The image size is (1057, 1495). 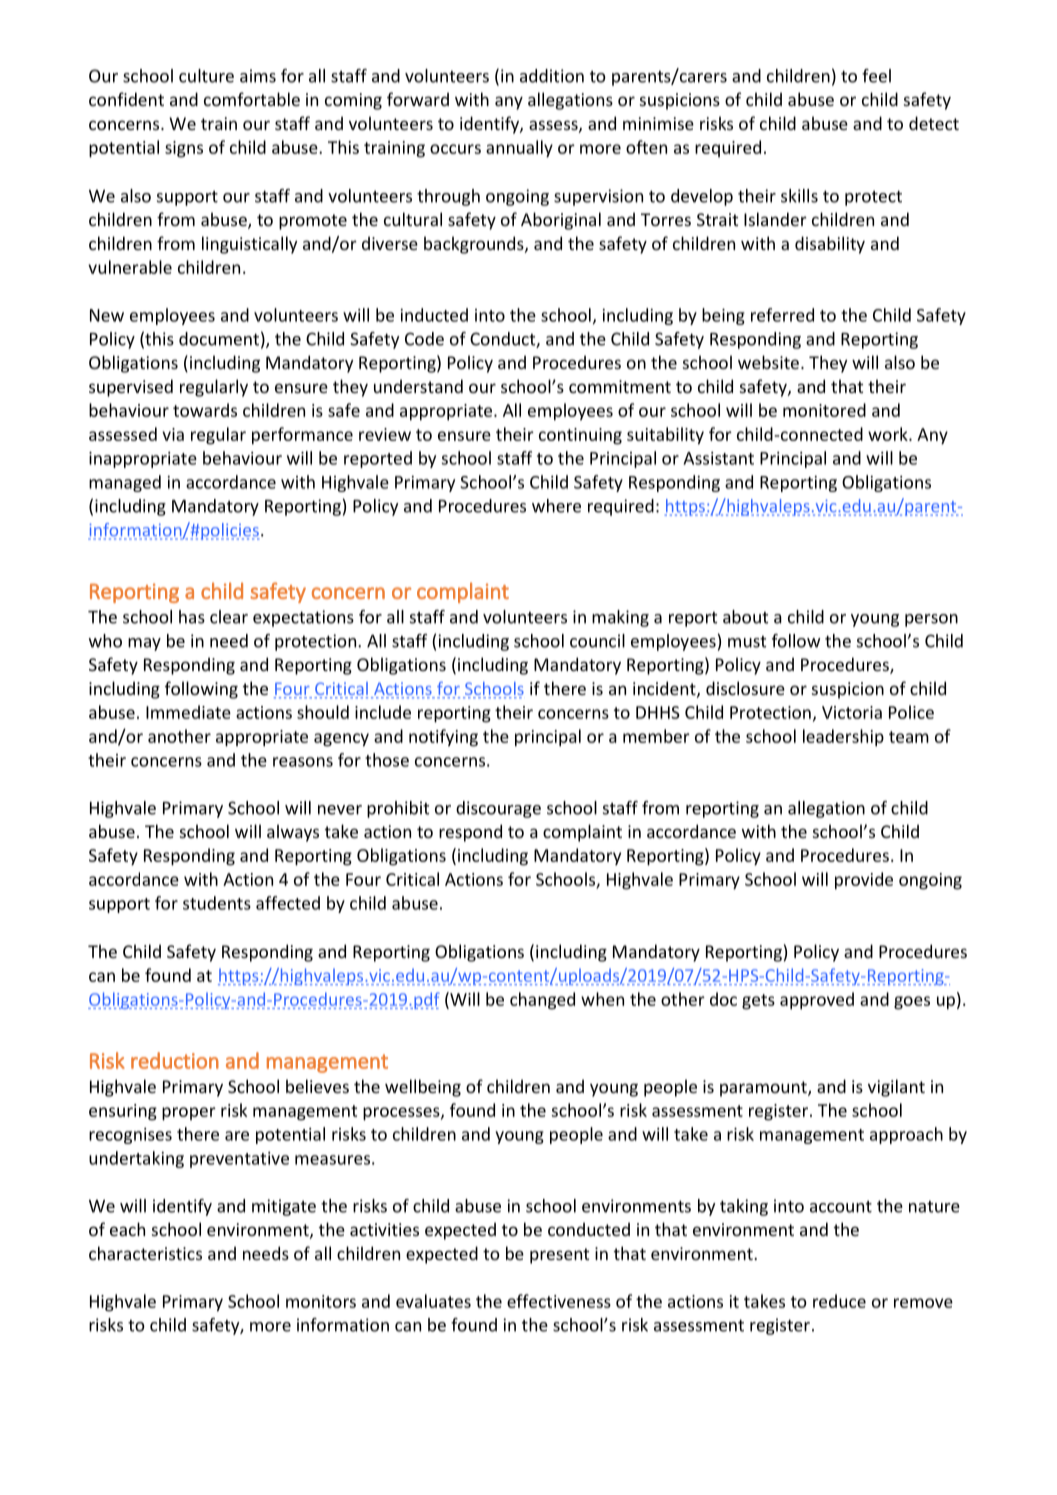 What do you see at coordinates (206, 76) in the page?
I see `culture` at bounding box center [206, 76].
